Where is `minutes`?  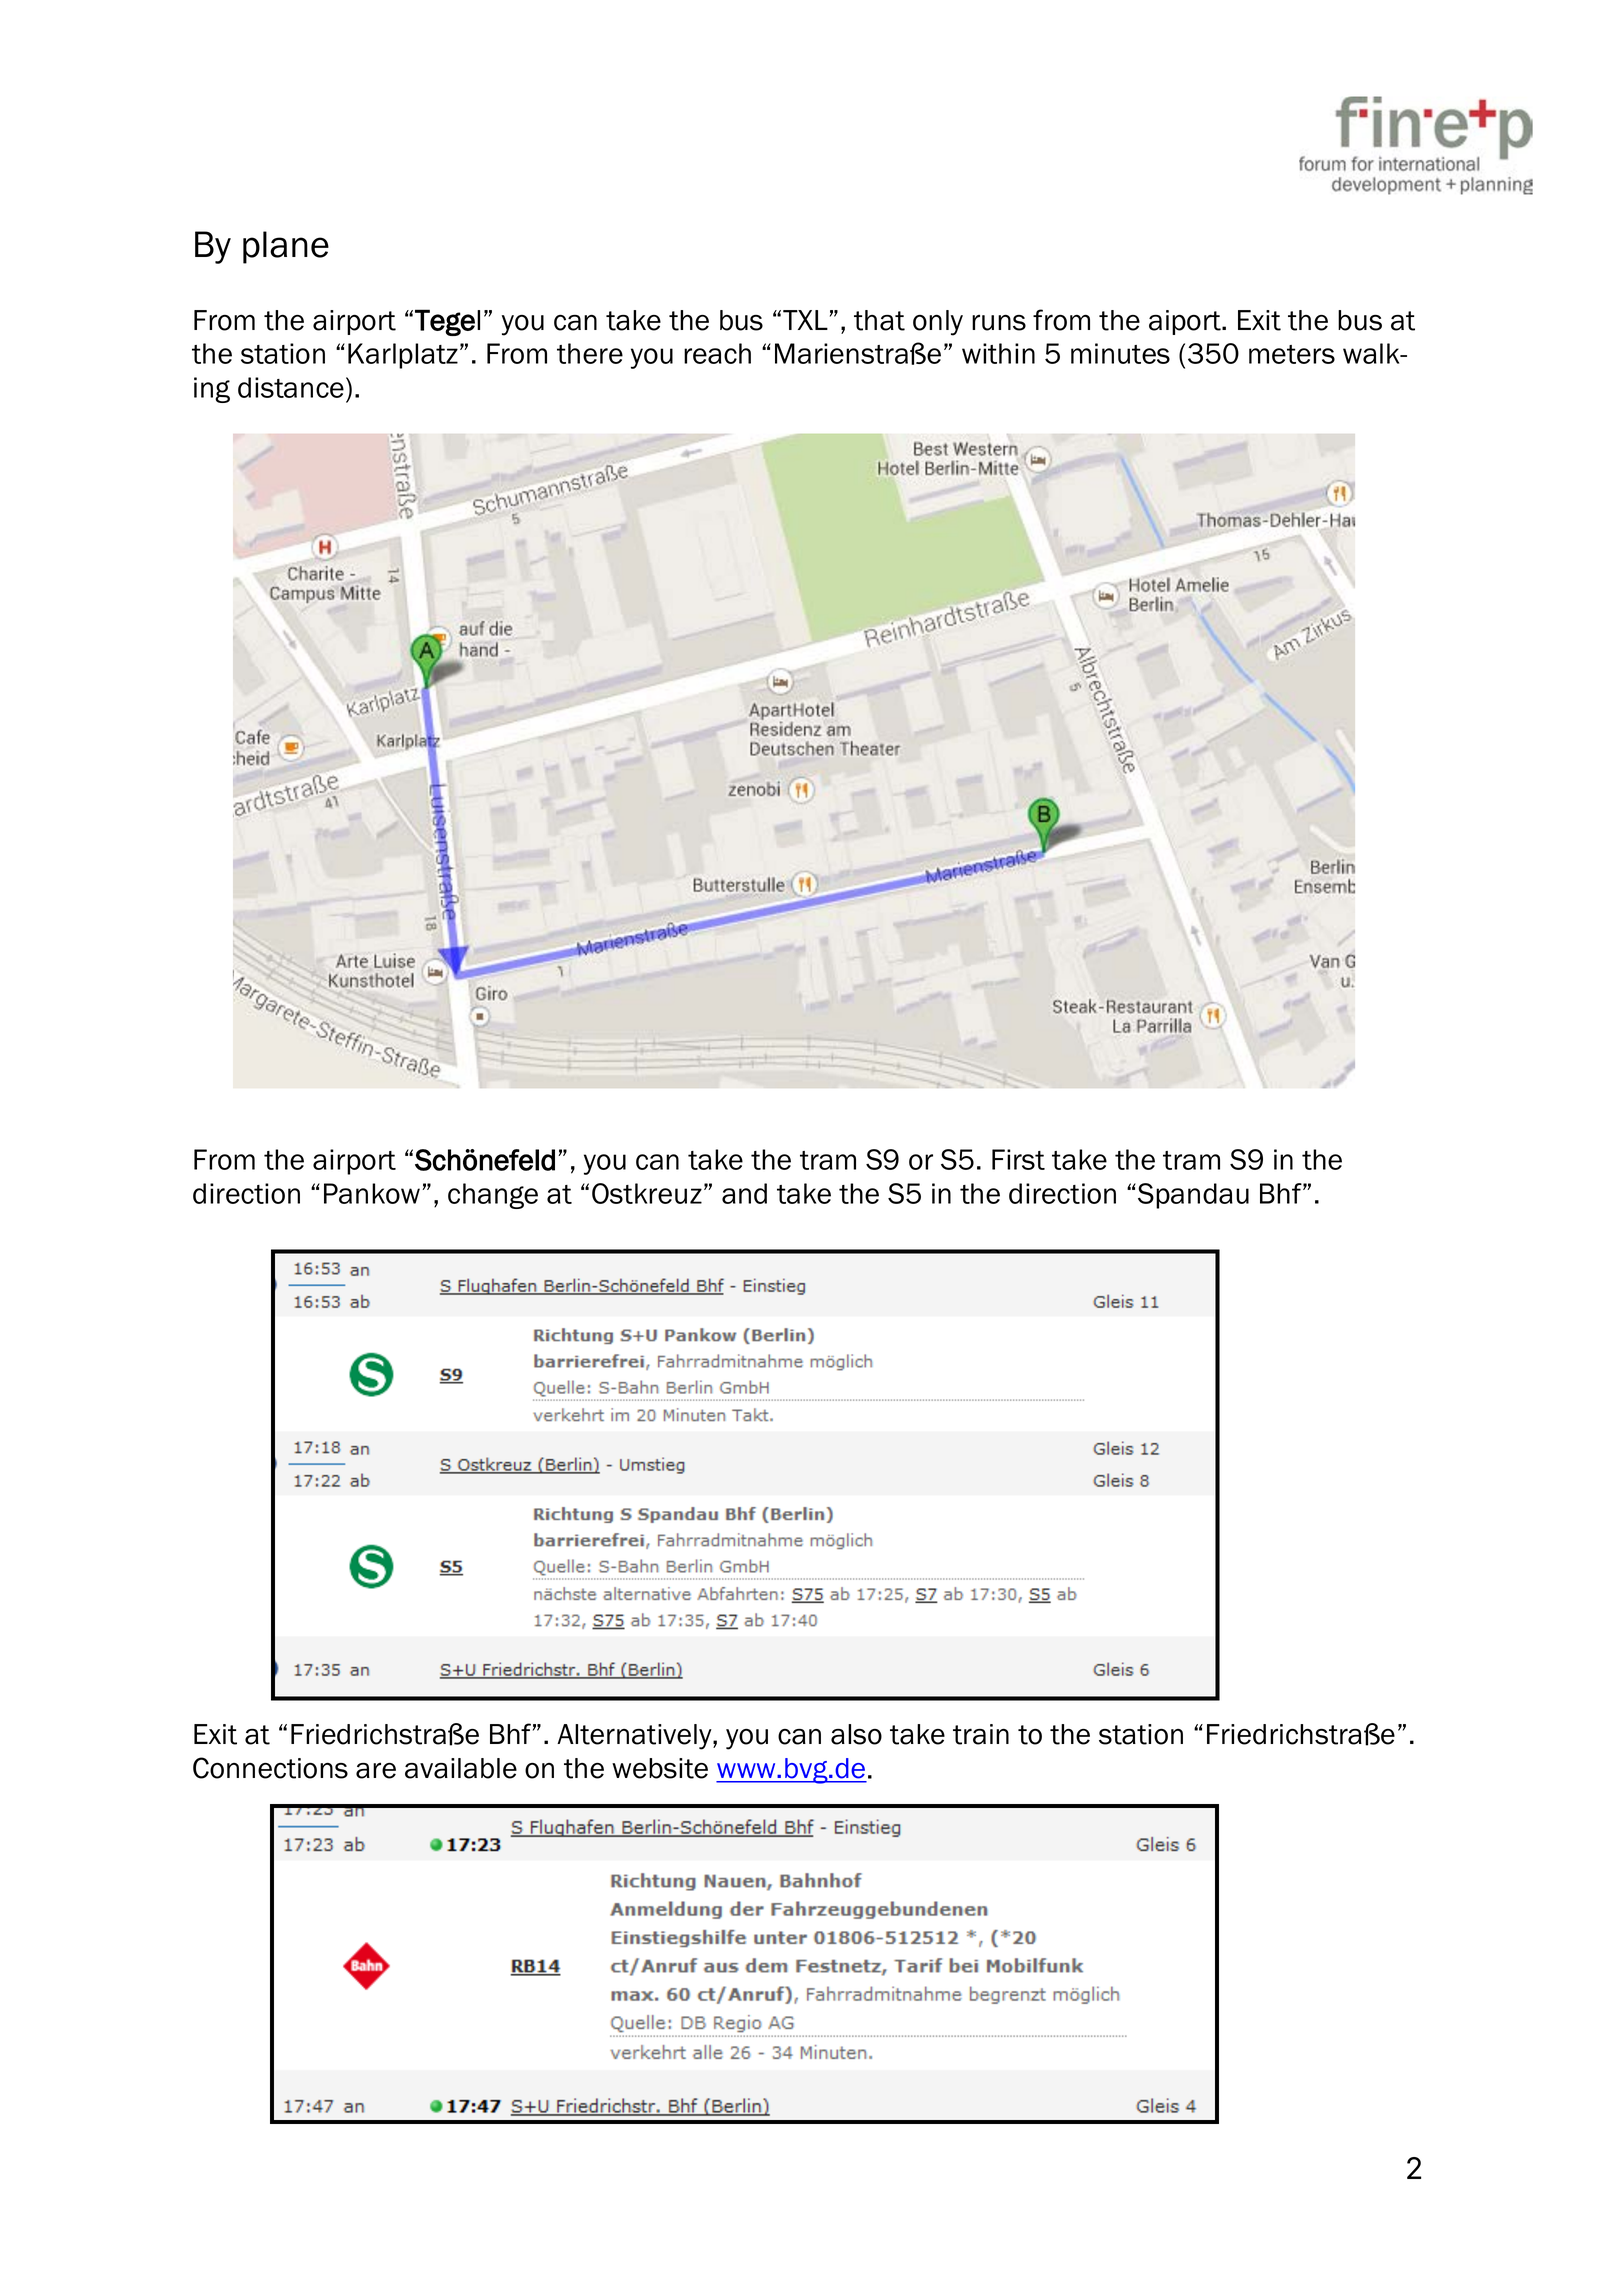
minutes is located at coordinates (1120, 353).
